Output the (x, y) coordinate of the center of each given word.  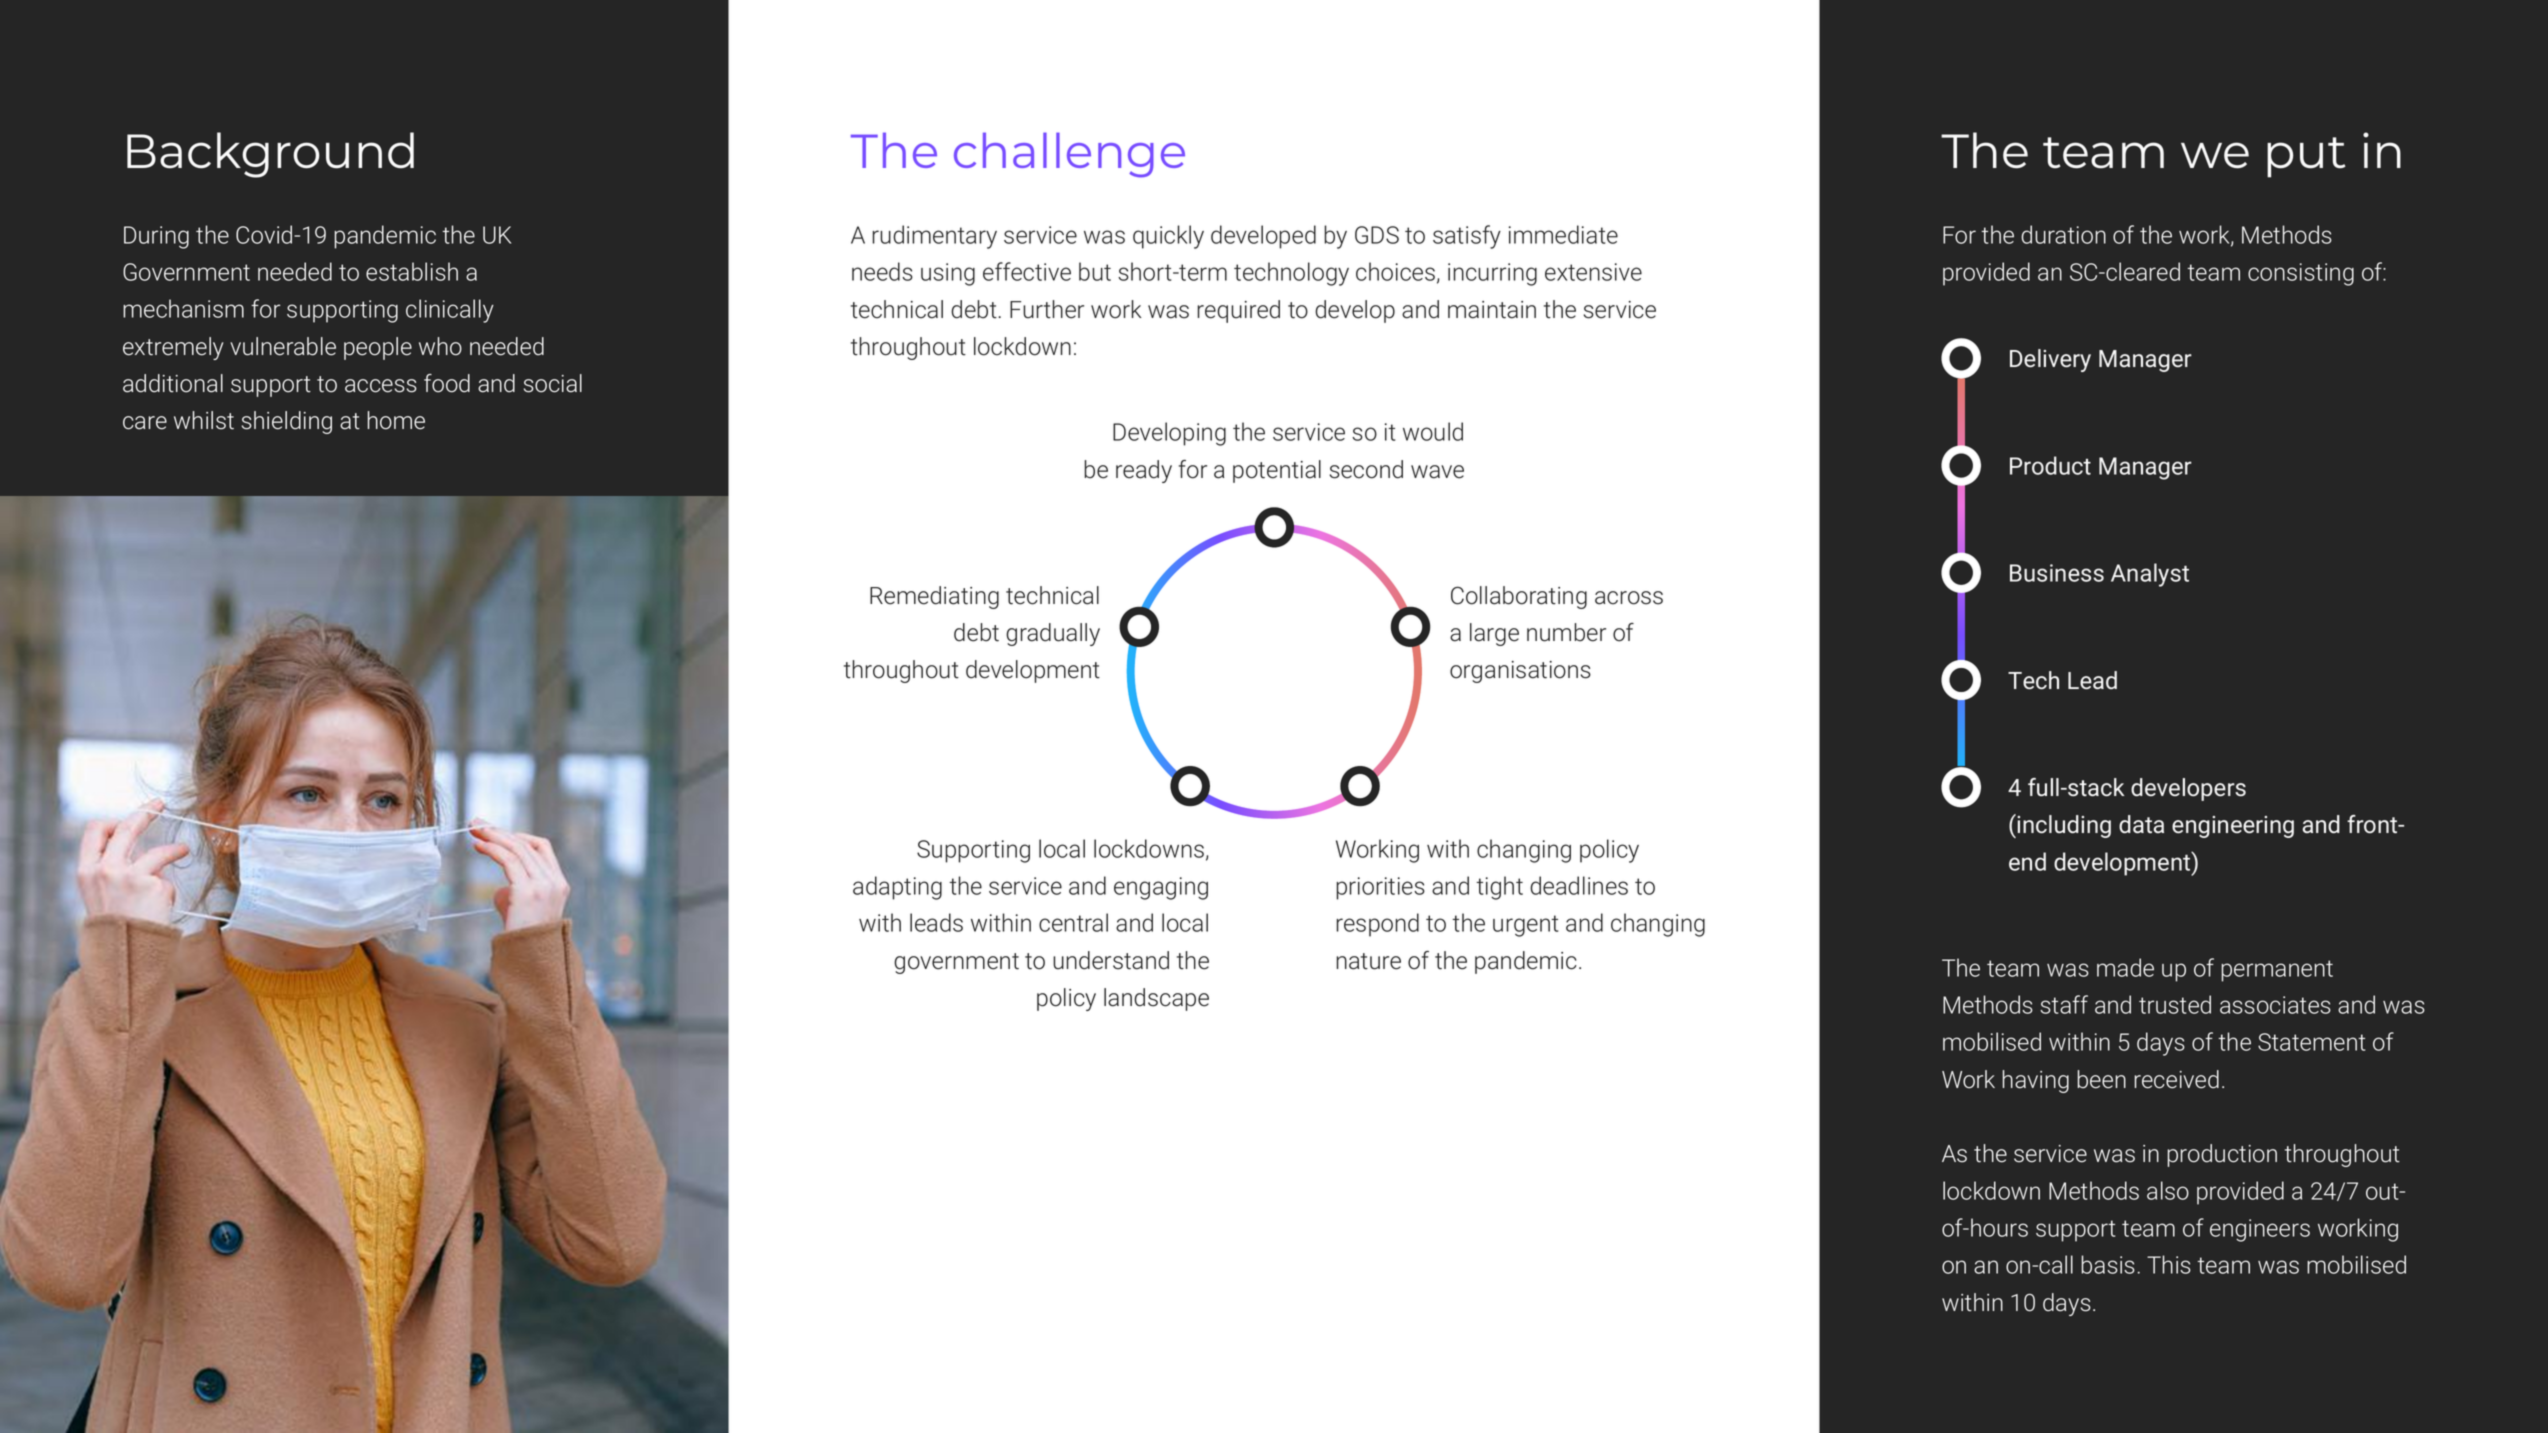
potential (1277, 471)
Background (270, 155)
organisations (1520, 672)
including (2064, 826)
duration (2063, 234)
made (2125, 967)
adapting (897, 888)
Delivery (2050, 360)
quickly (1168, 237)
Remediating (934, 597)
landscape (1156, 999)
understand (1111, 960)
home (396, 420)
